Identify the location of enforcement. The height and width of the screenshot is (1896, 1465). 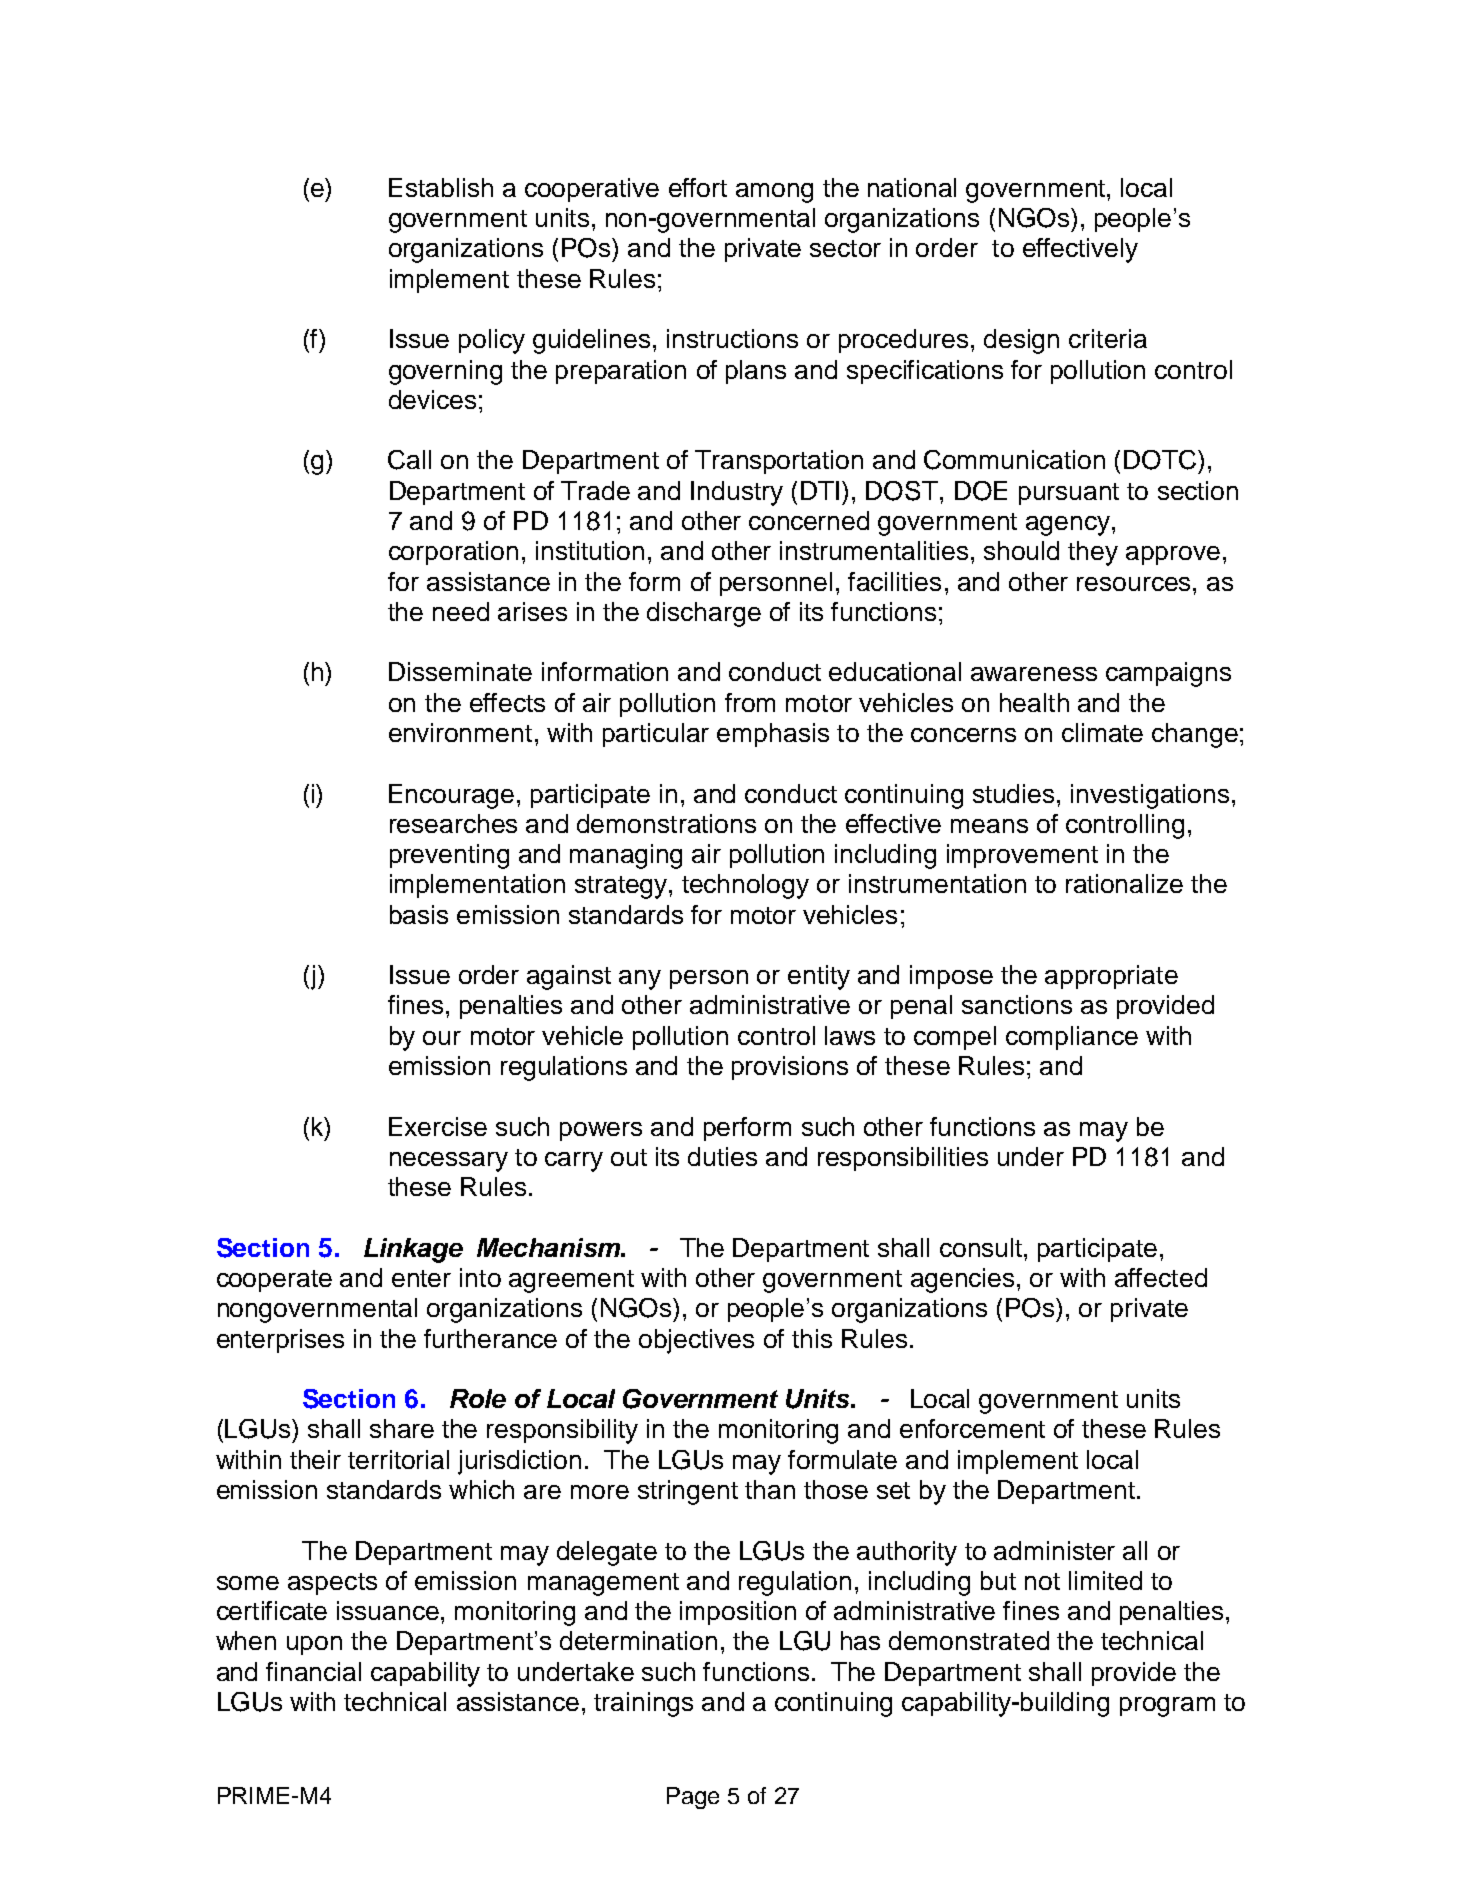
(972, 1428).
